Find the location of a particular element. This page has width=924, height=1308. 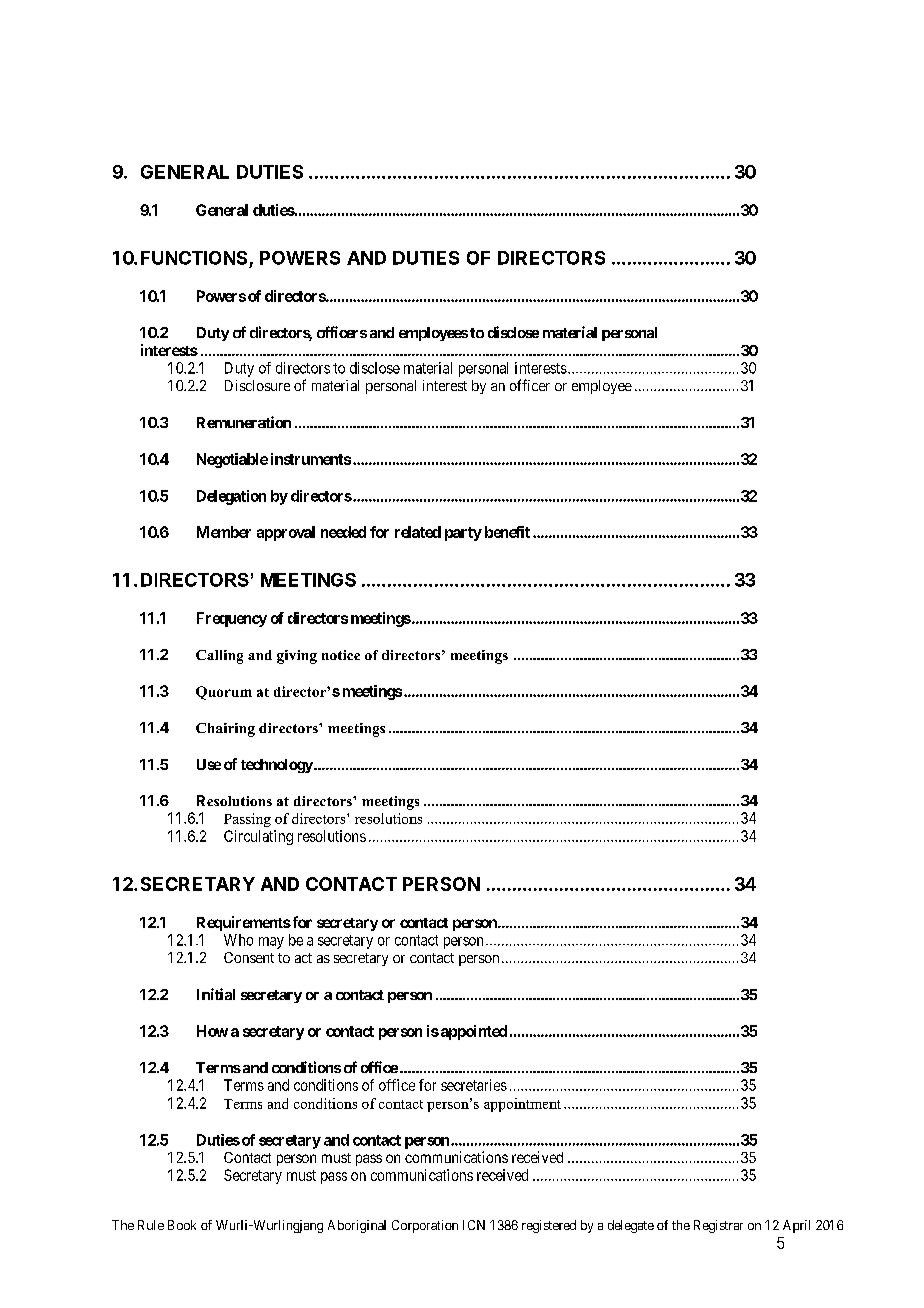

party is located at coordinates (463, 534).
